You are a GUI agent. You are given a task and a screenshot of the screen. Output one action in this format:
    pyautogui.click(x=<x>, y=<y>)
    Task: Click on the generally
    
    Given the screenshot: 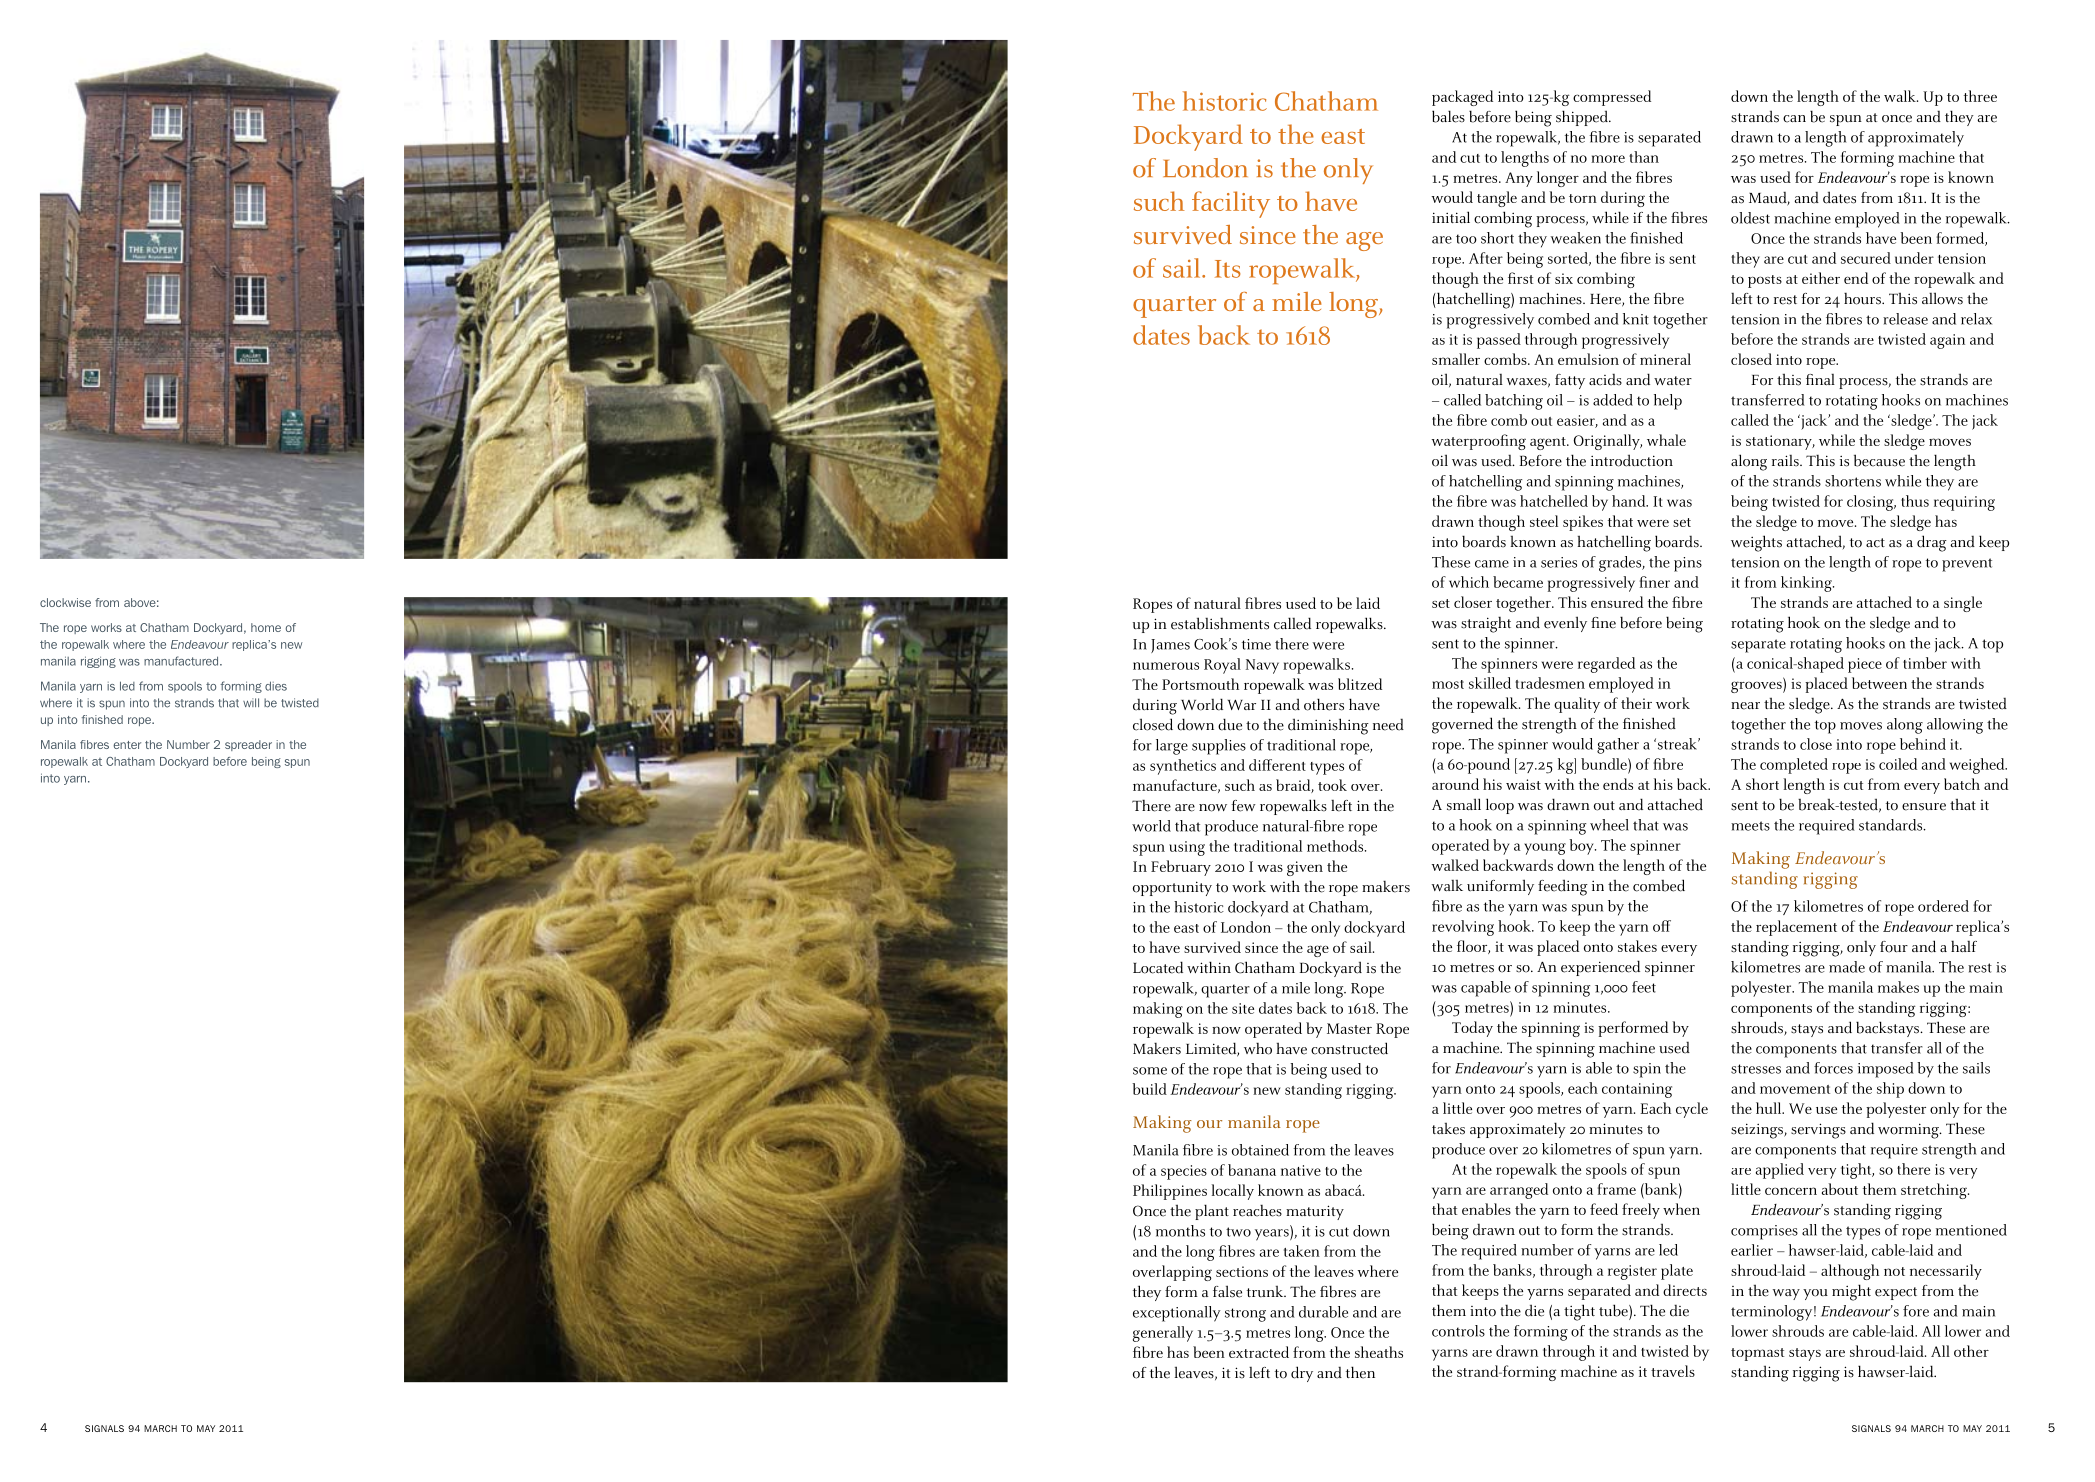 What is the action you would take?
    pyautogui.click(x=1163, y=1334)
